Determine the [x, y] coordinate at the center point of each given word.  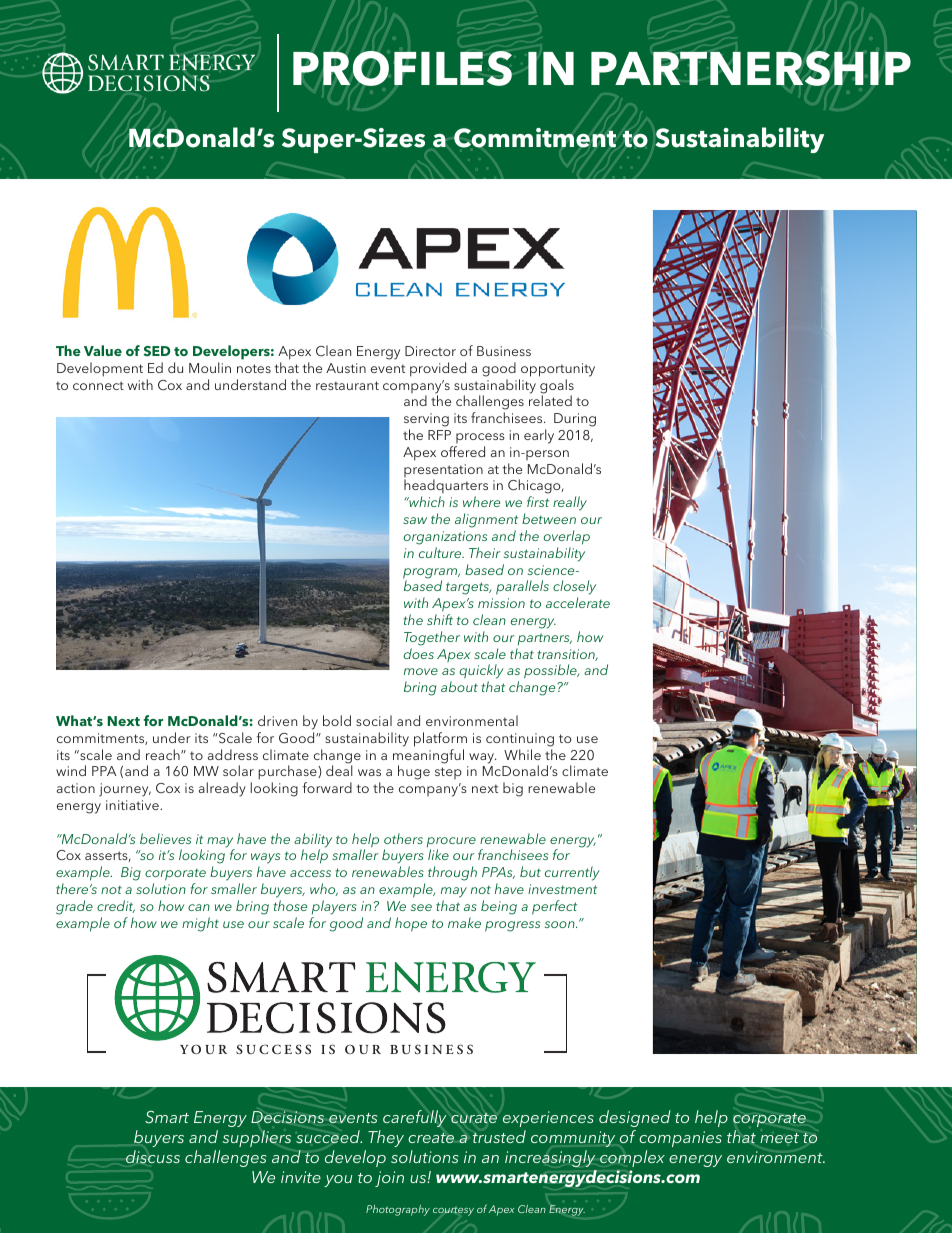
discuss [153, 1157]
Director [430, 351]
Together [432, 638]
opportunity [558, 370]
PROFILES [402, 68]
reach [164, 754]
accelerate [578, 602]
